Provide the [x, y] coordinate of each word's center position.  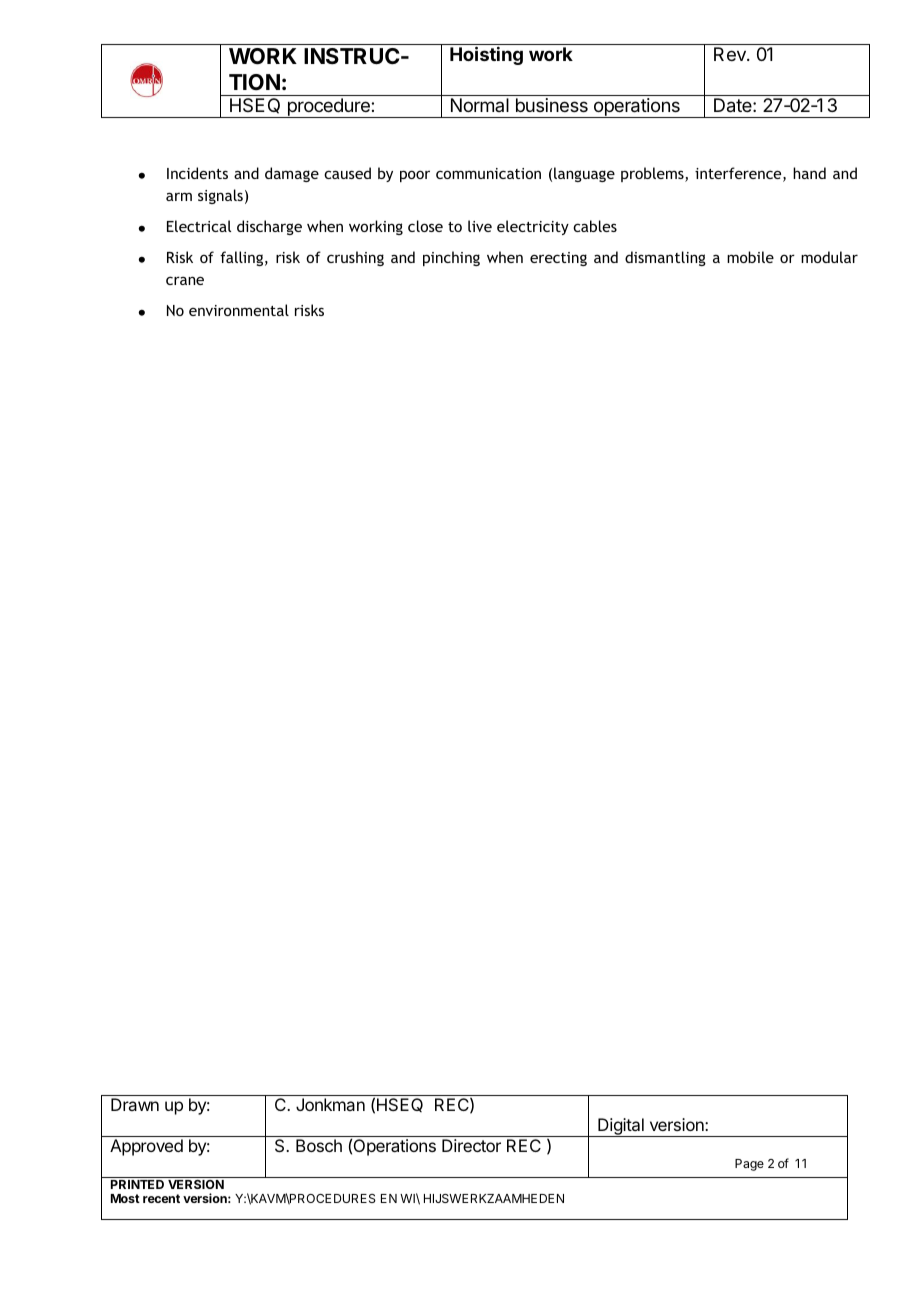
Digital [621, 1127]
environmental [239, 310]
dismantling [665, 258]
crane [185, 280]
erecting [558, 259]
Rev [731, 54]
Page [749, 1165]
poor [415, 176]
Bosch [319, 1145]
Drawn [135, 1104]
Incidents [197, 173]
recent [161, 1198]
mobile [750, 257]
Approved [146, 1147]
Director [471, 1145]
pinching [451, 258]
